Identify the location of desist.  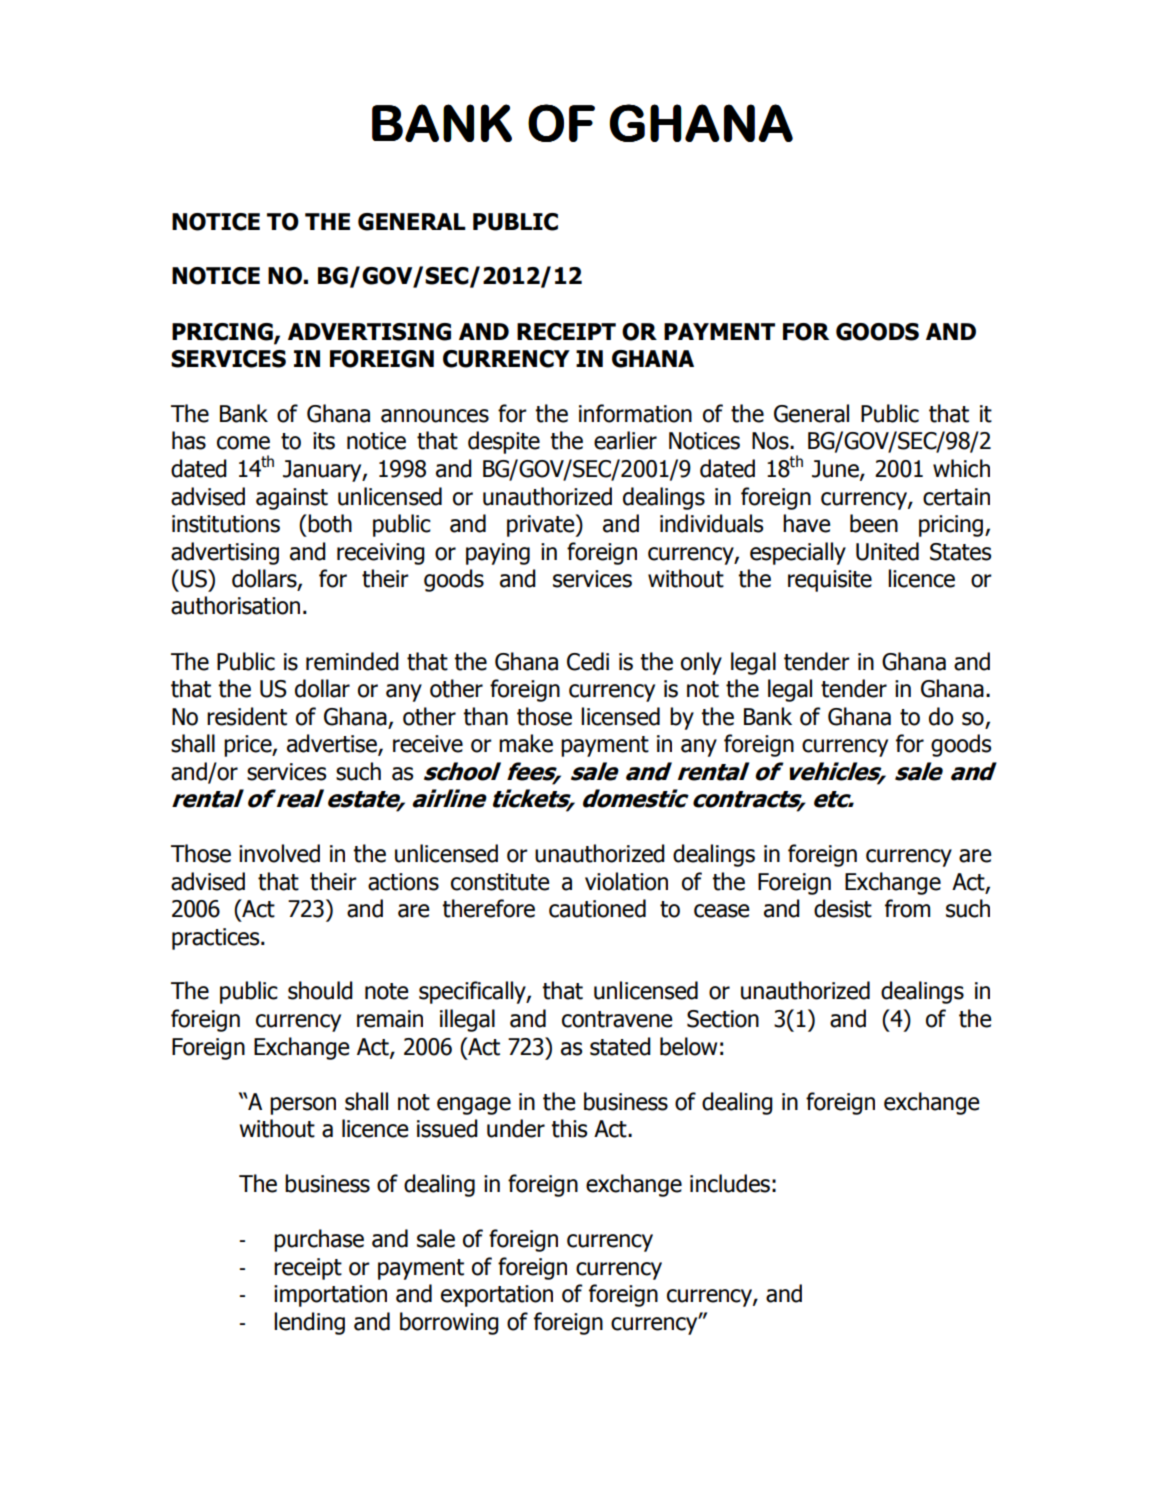
(843, 908).
